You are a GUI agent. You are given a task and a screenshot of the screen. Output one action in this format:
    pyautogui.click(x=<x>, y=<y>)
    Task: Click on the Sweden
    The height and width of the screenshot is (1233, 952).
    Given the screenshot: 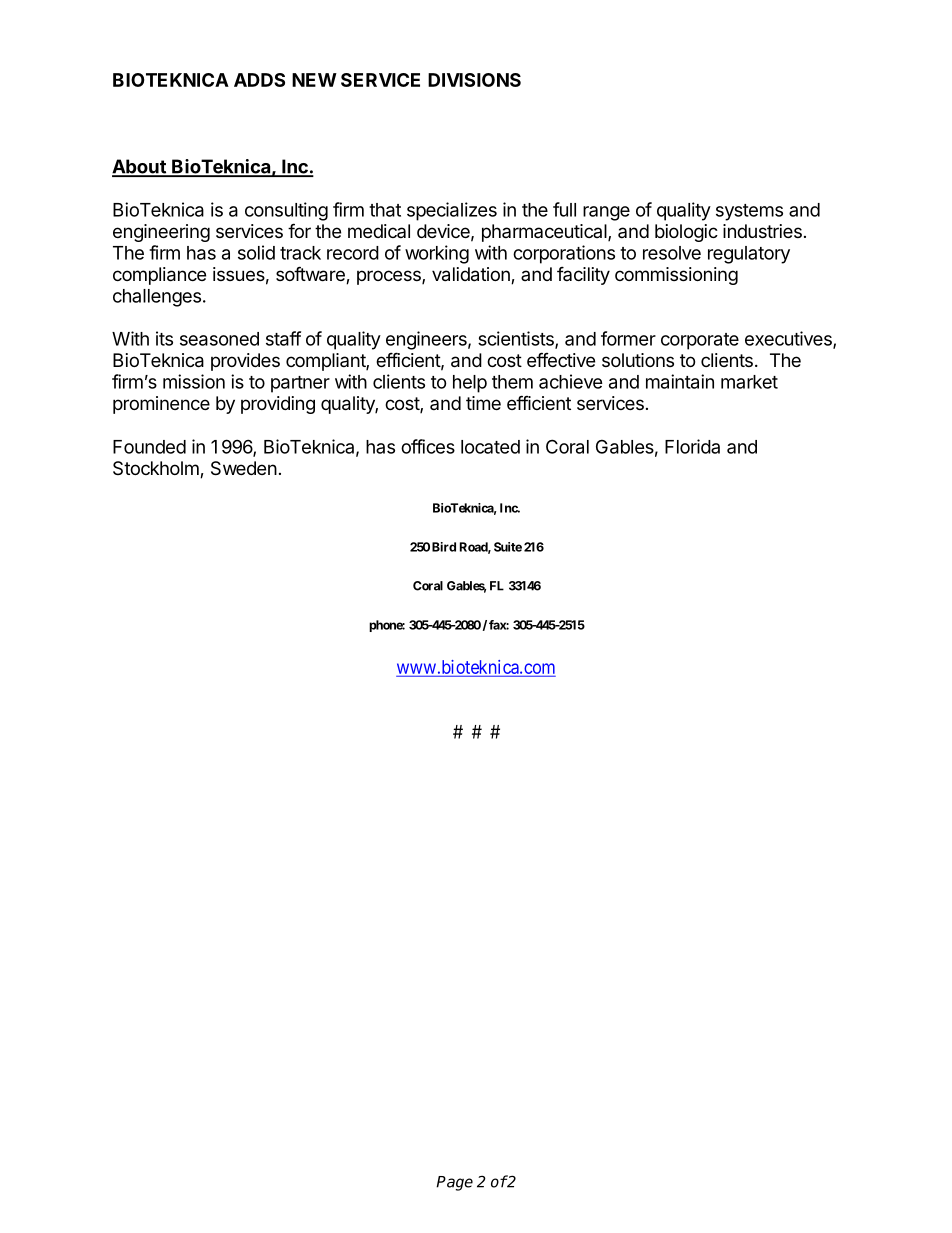 What is the action you would take?
    pyautogui.click(x=244, y=468)
